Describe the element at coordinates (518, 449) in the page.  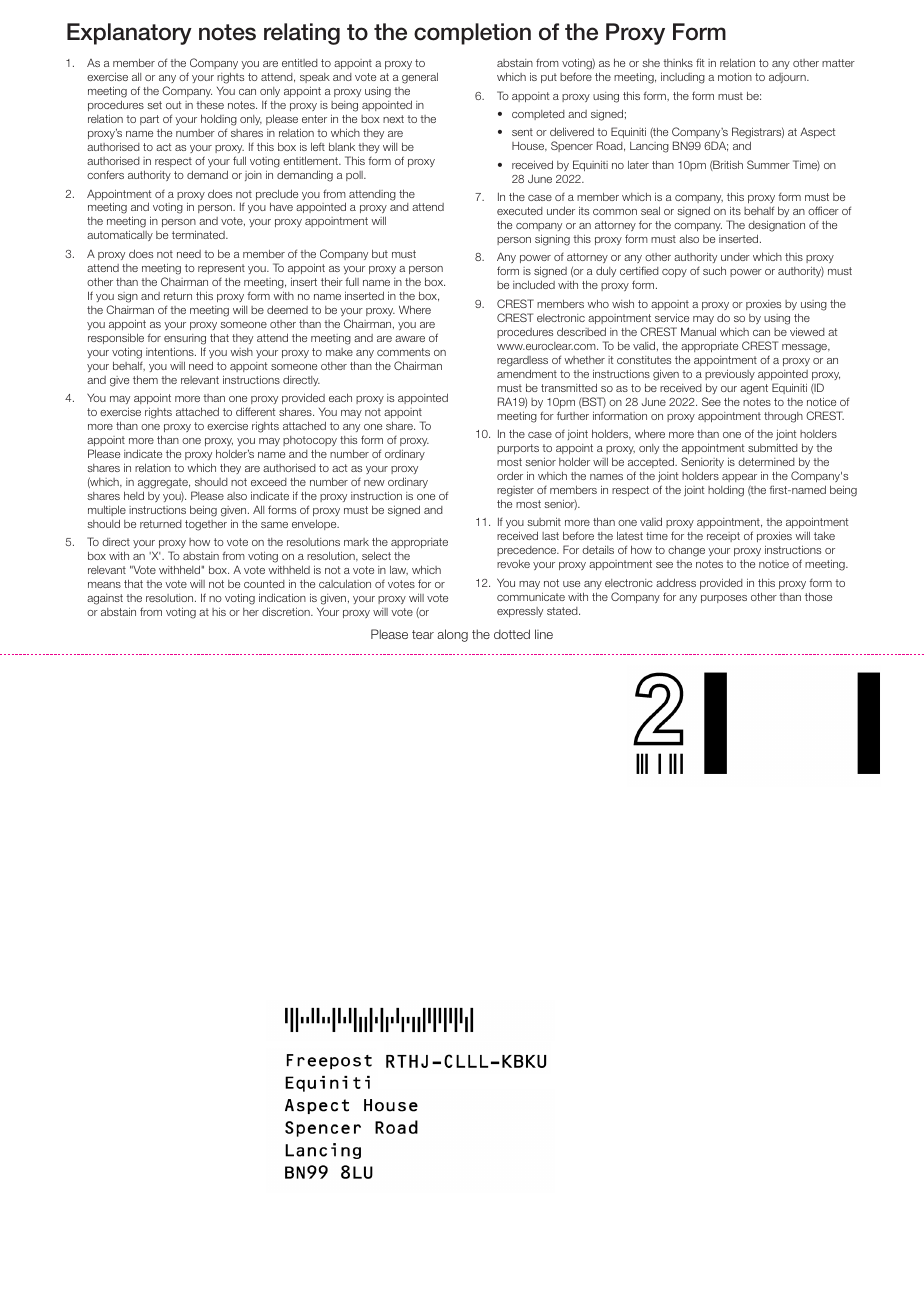
I see `purports` at that location.
